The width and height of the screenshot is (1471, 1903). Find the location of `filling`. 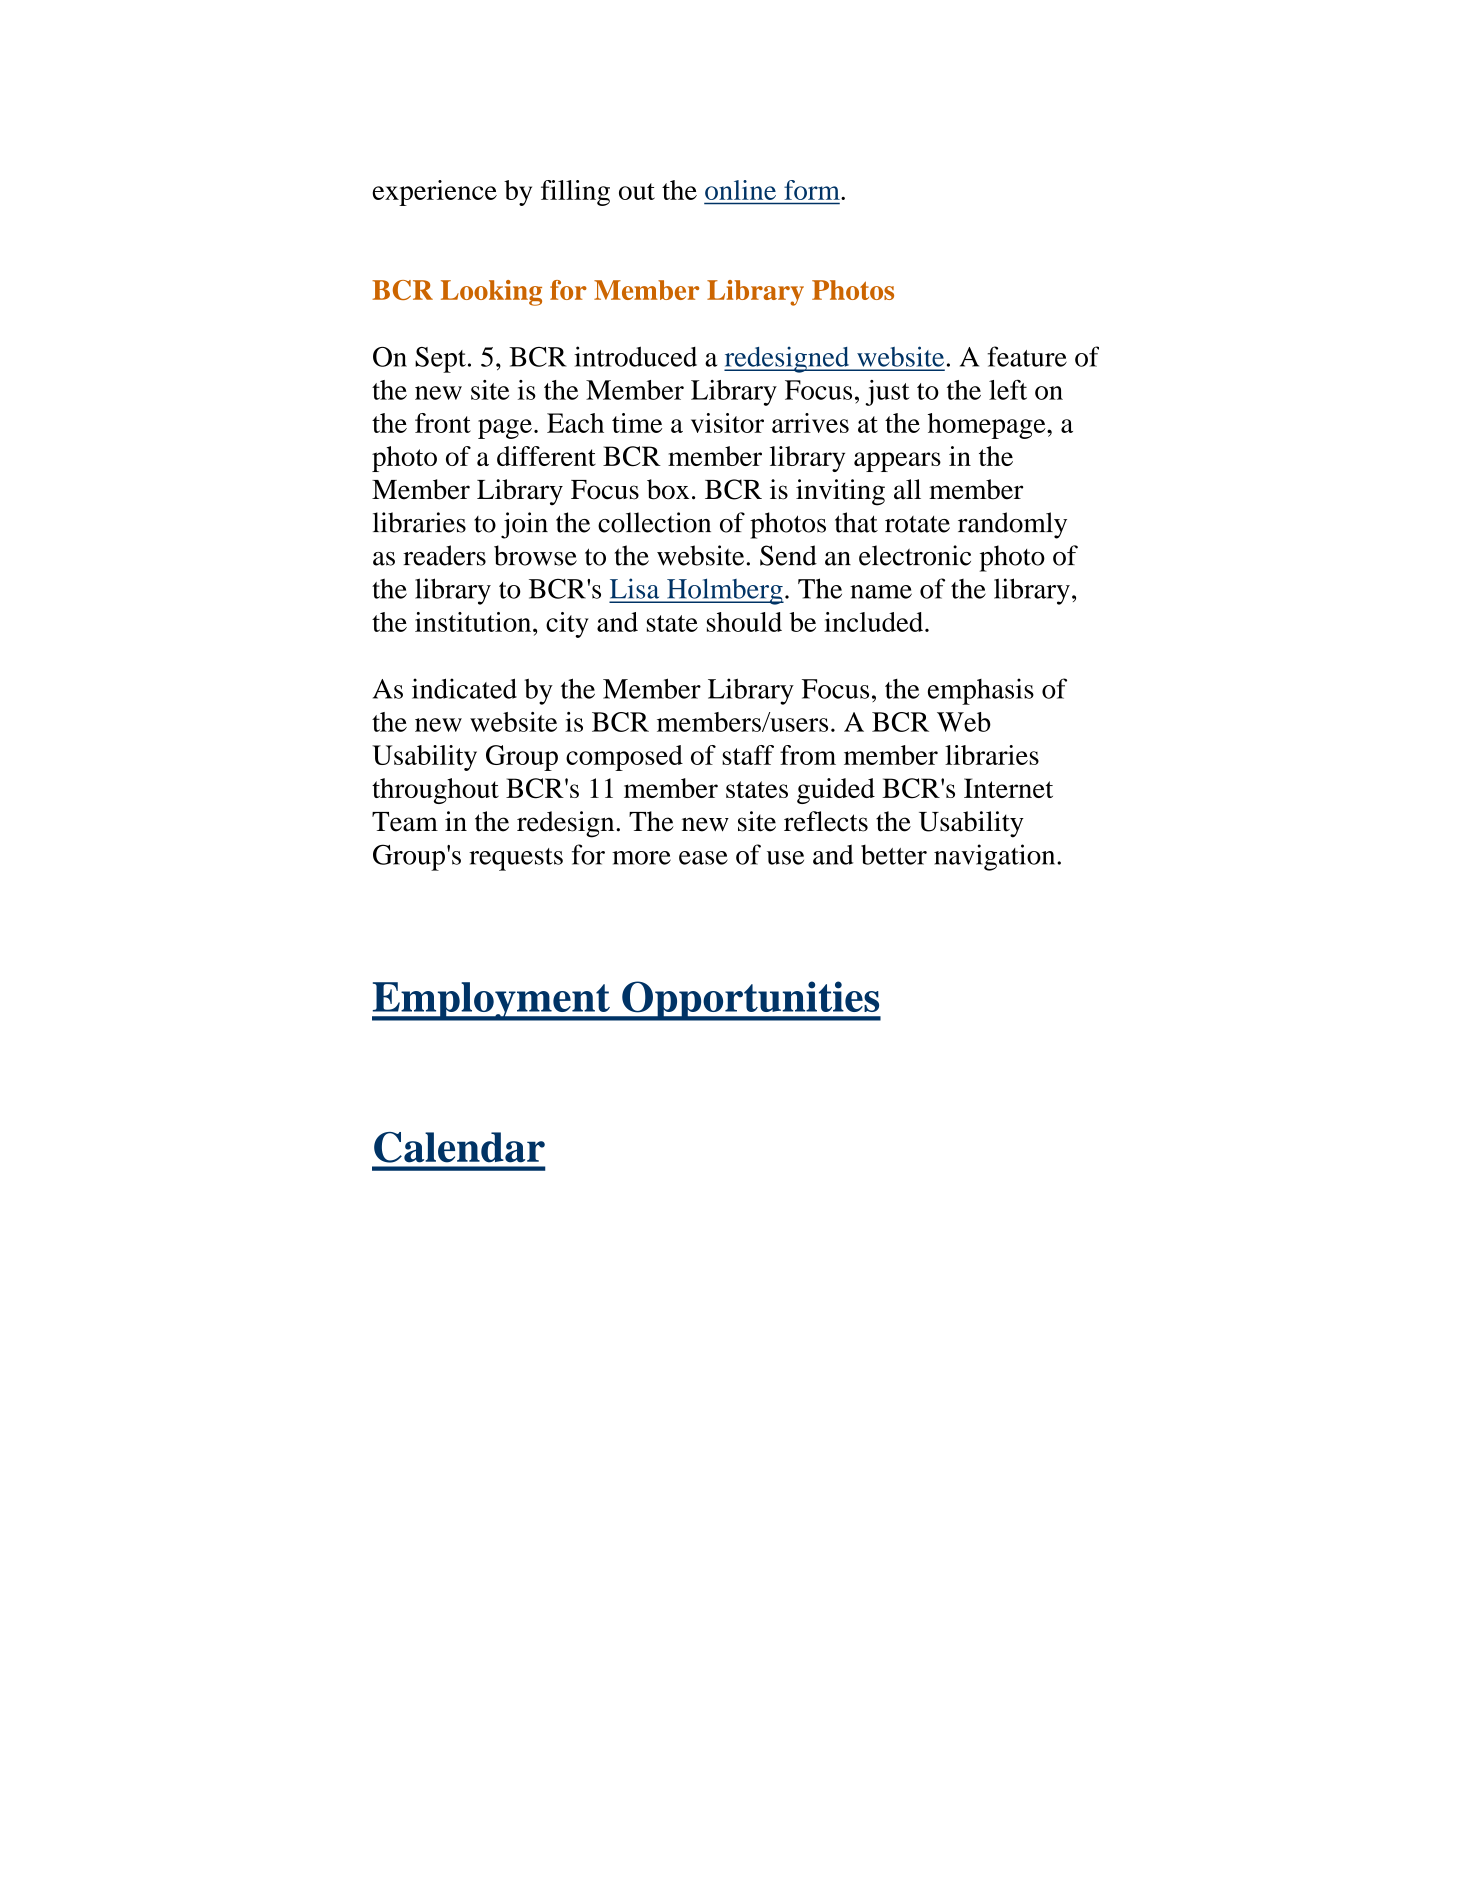

filling is located at coordinates (575, 193).
